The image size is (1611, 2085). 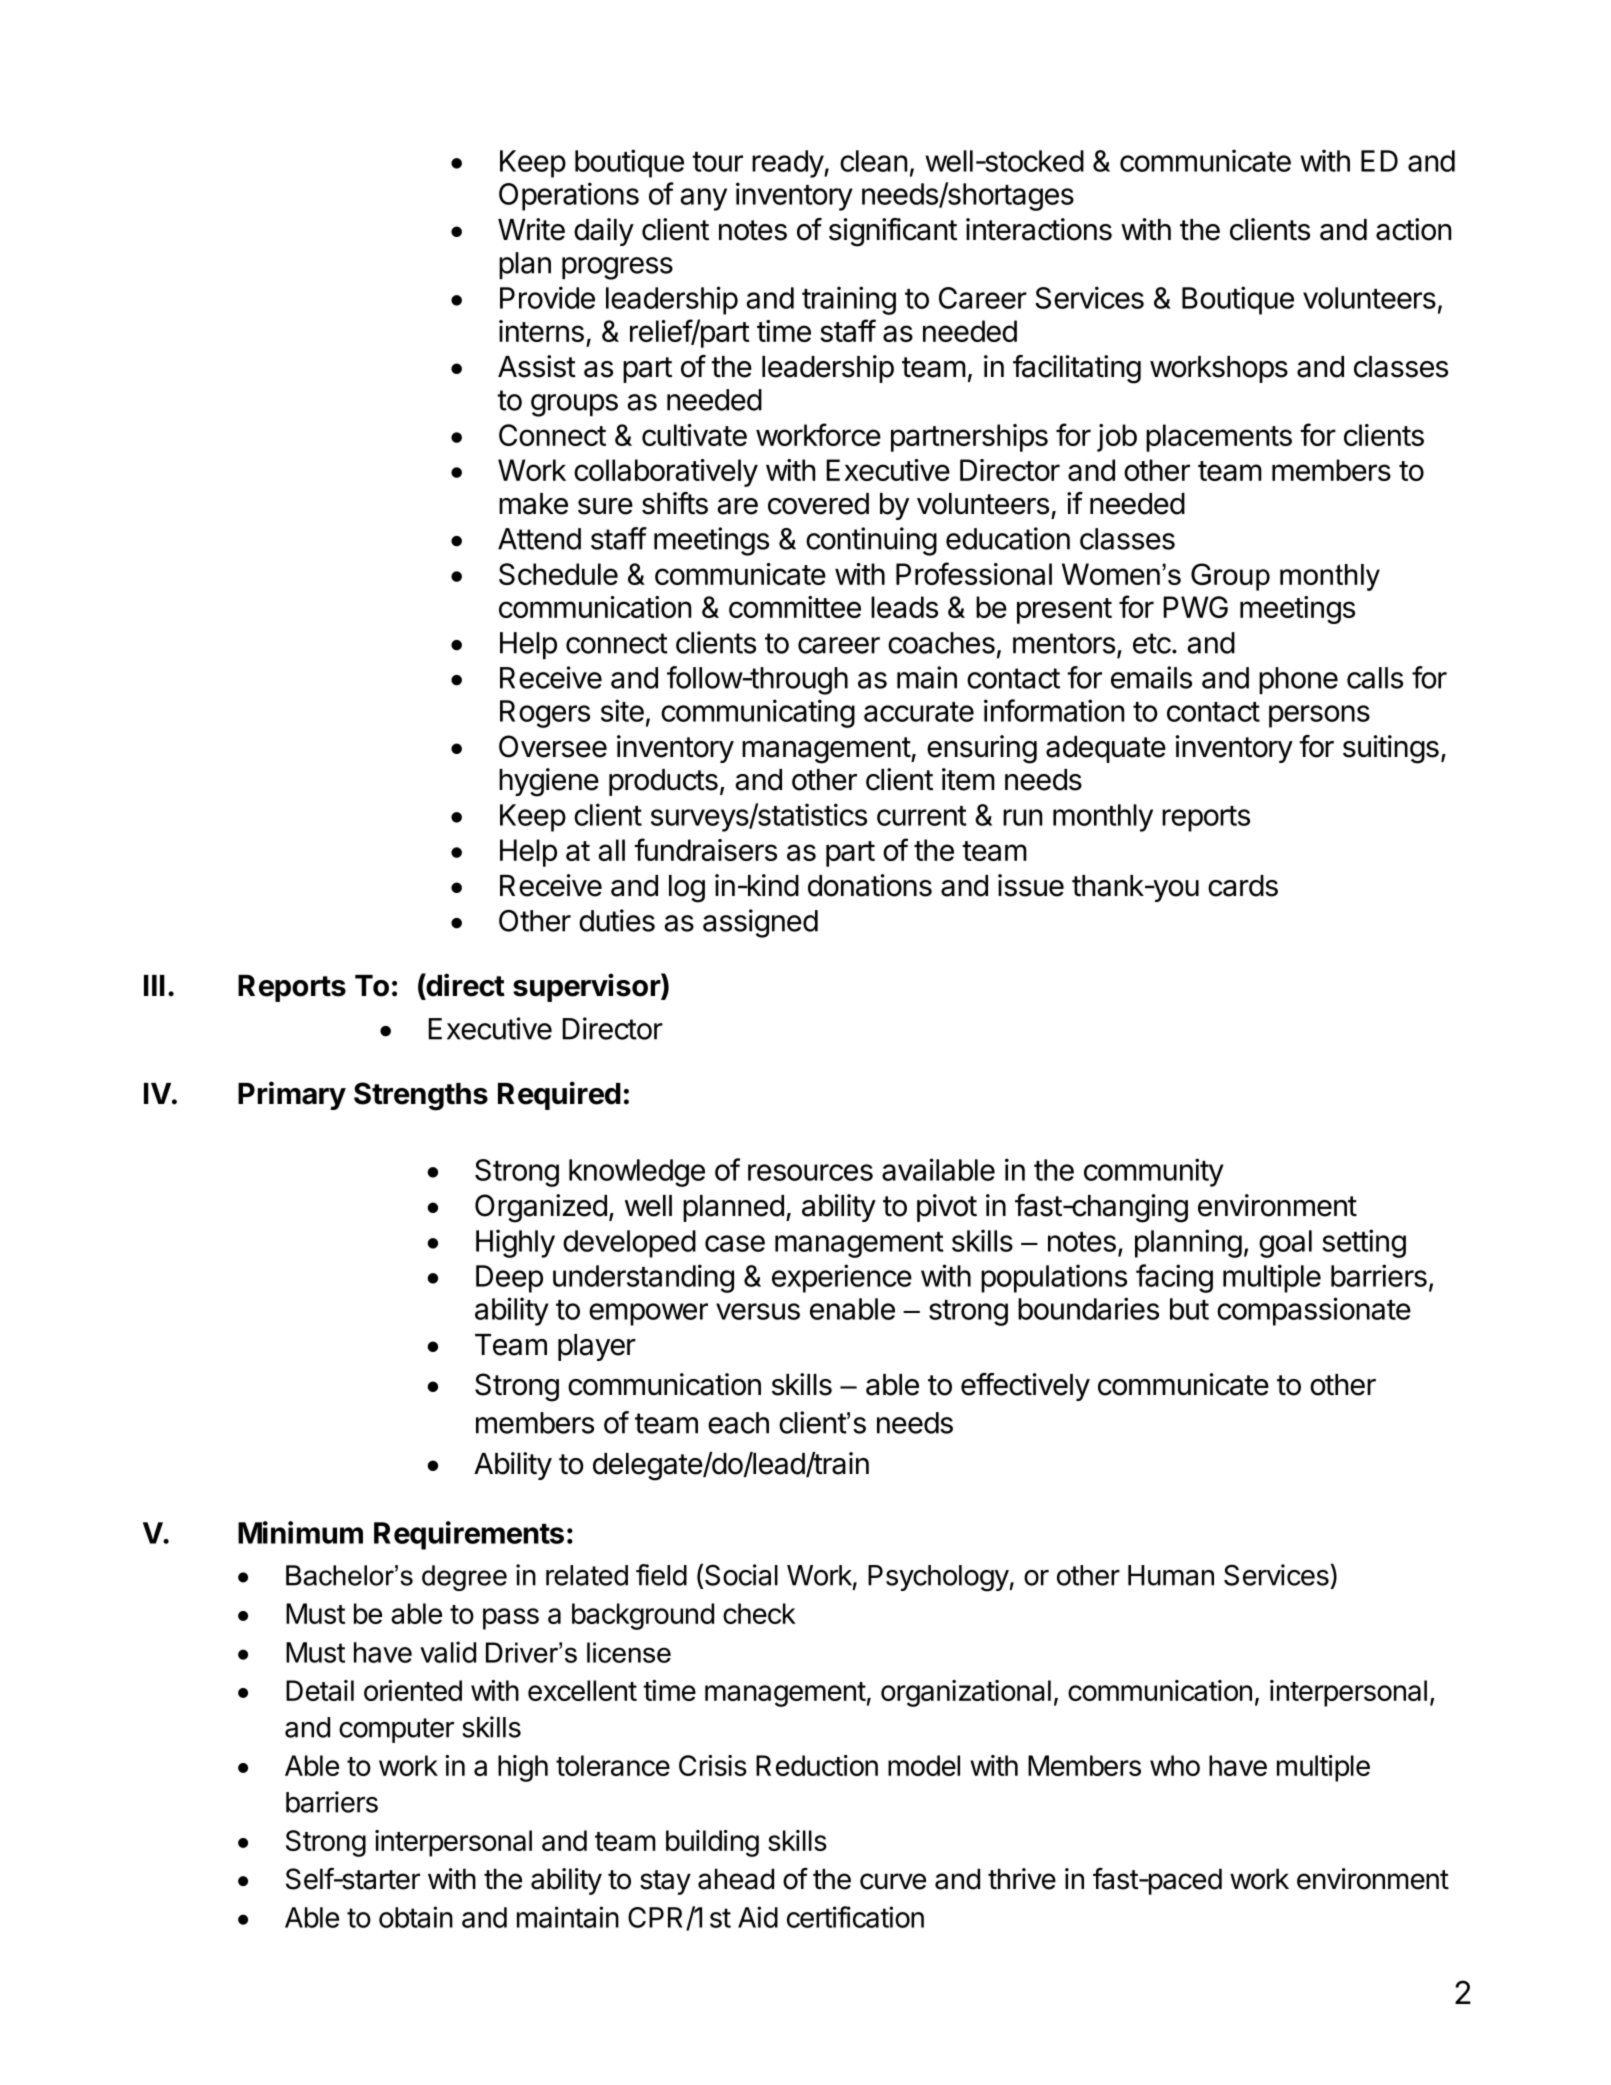 What do you see at coordinates (292, 1095) in the screenshot?
I see `Primary` at bounding box center [292, 1095].
